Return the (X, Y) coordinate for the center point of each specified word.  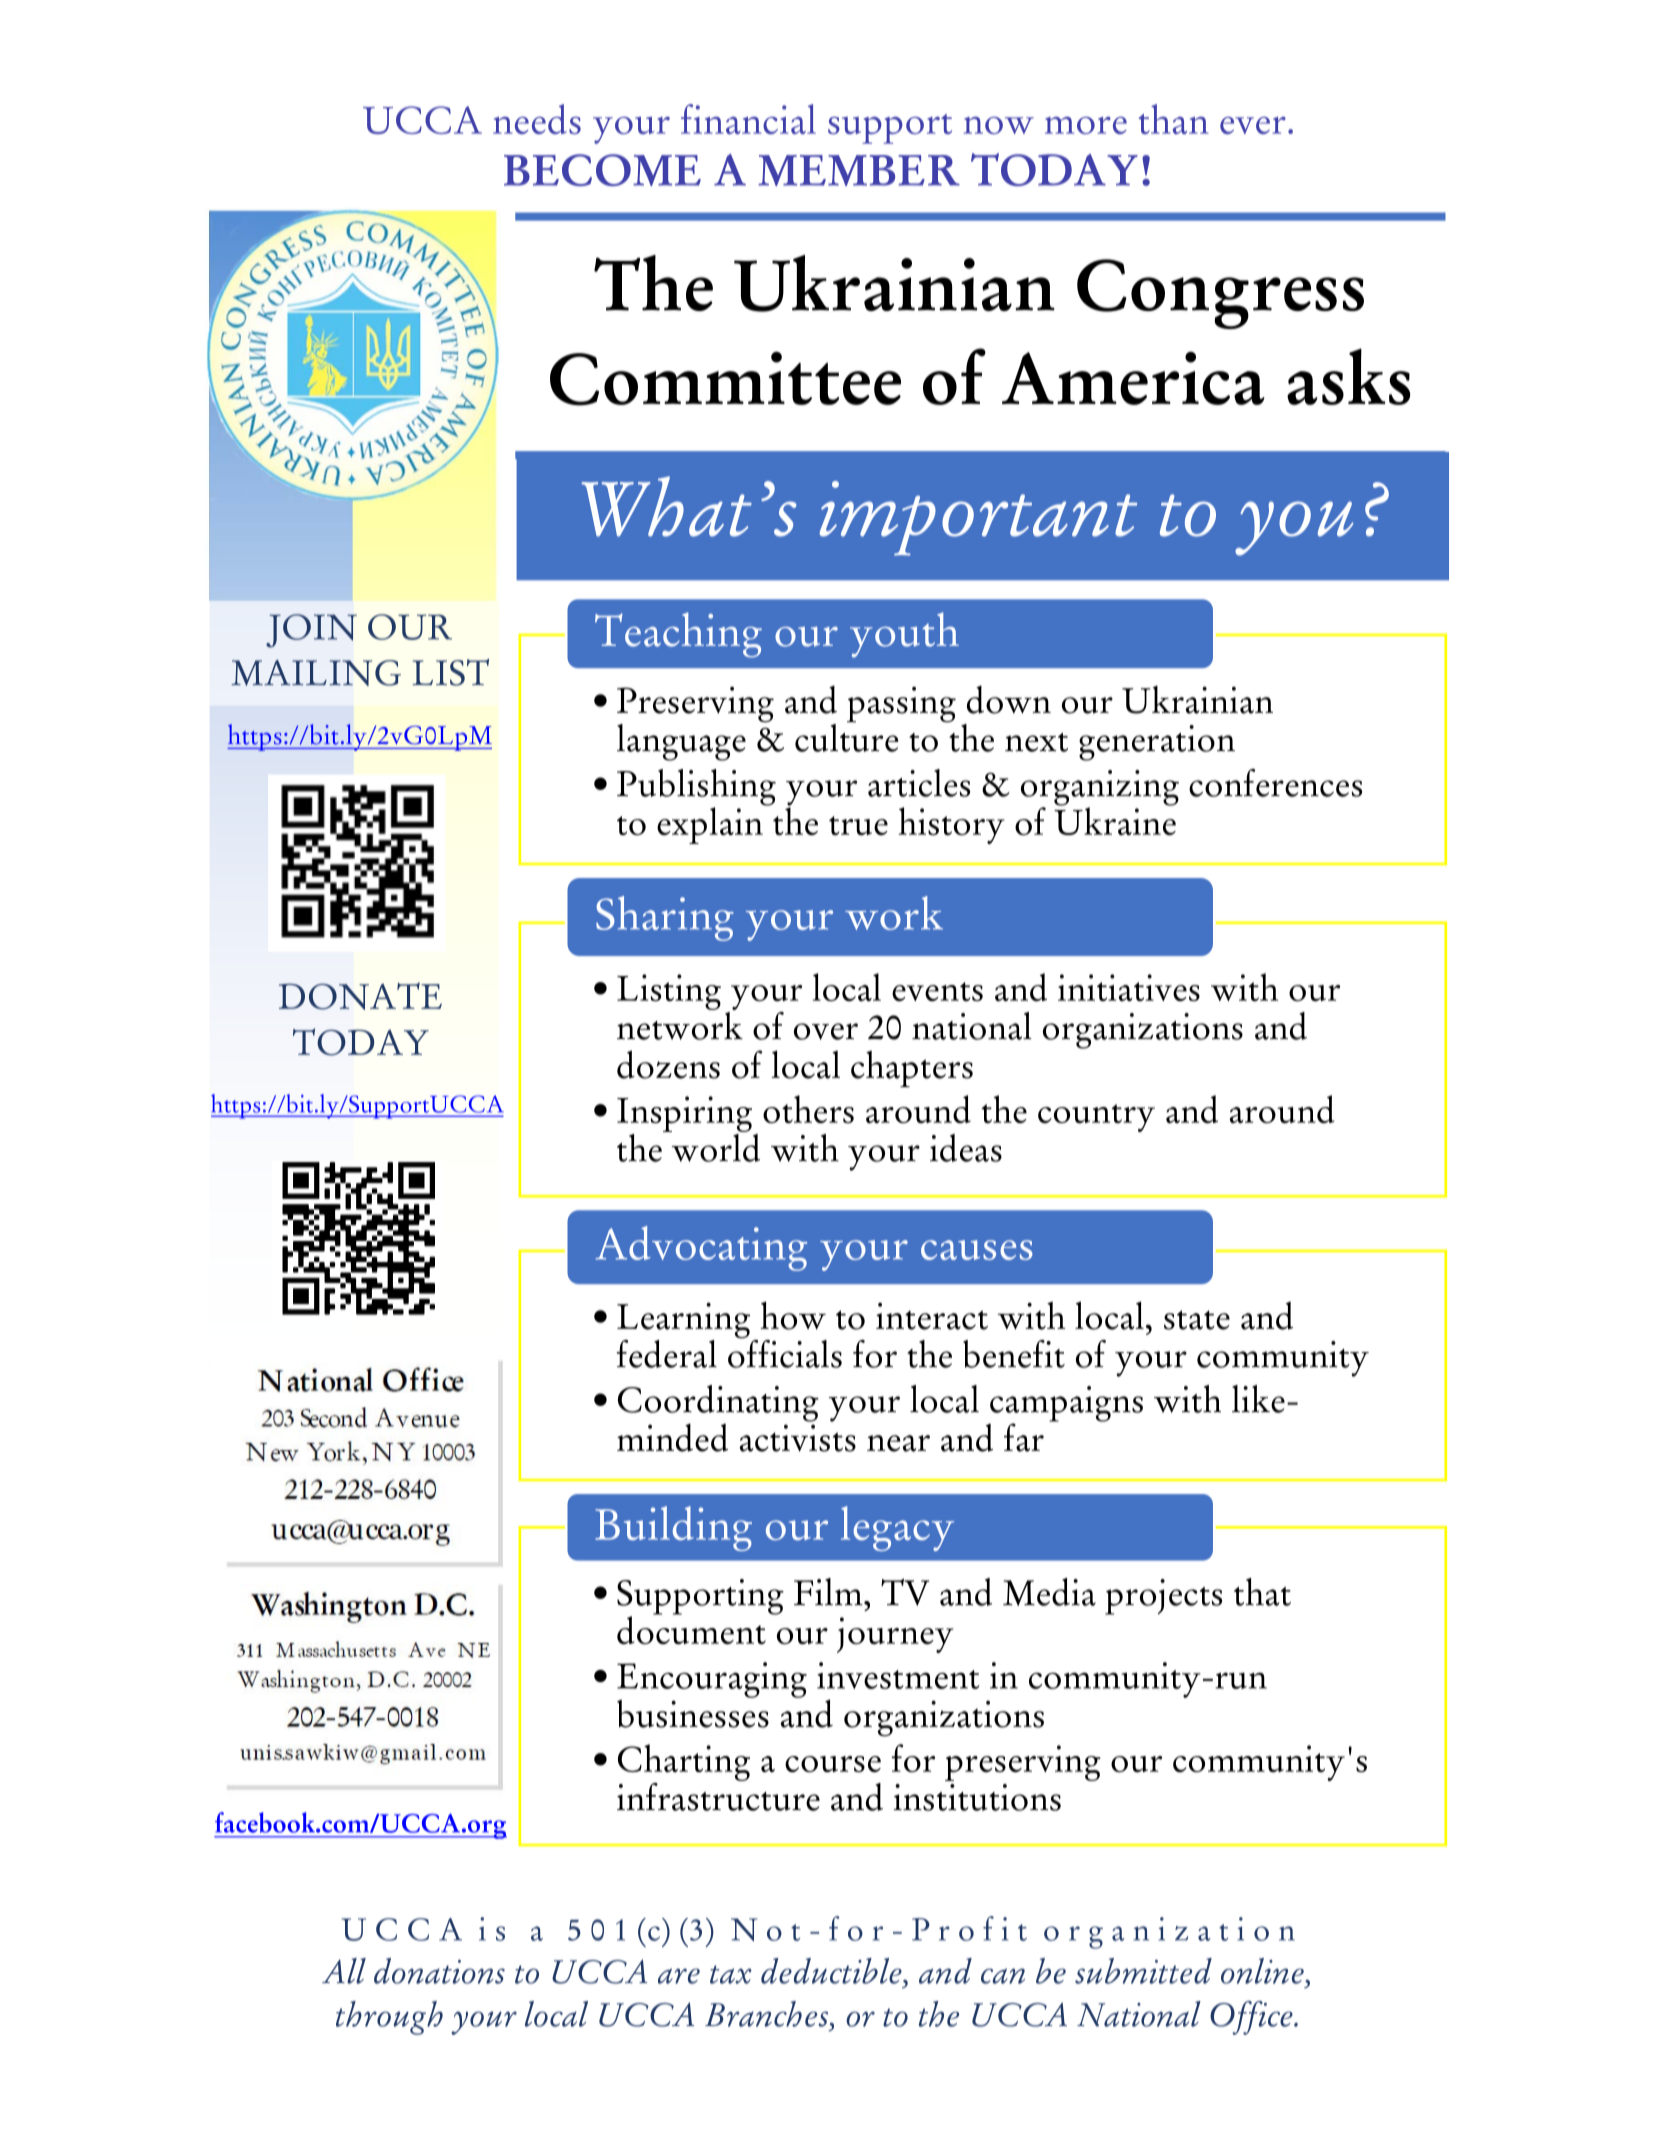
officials (785, 1352)
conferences (1275, 783)
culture (846, 736)
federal (667, 1354)
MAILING (316, 673)
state (1197, 1320)
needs (537, 119)
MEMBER (859, 170)
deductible (832, 1971)
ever (1253, 125)
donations (439, 1971)
